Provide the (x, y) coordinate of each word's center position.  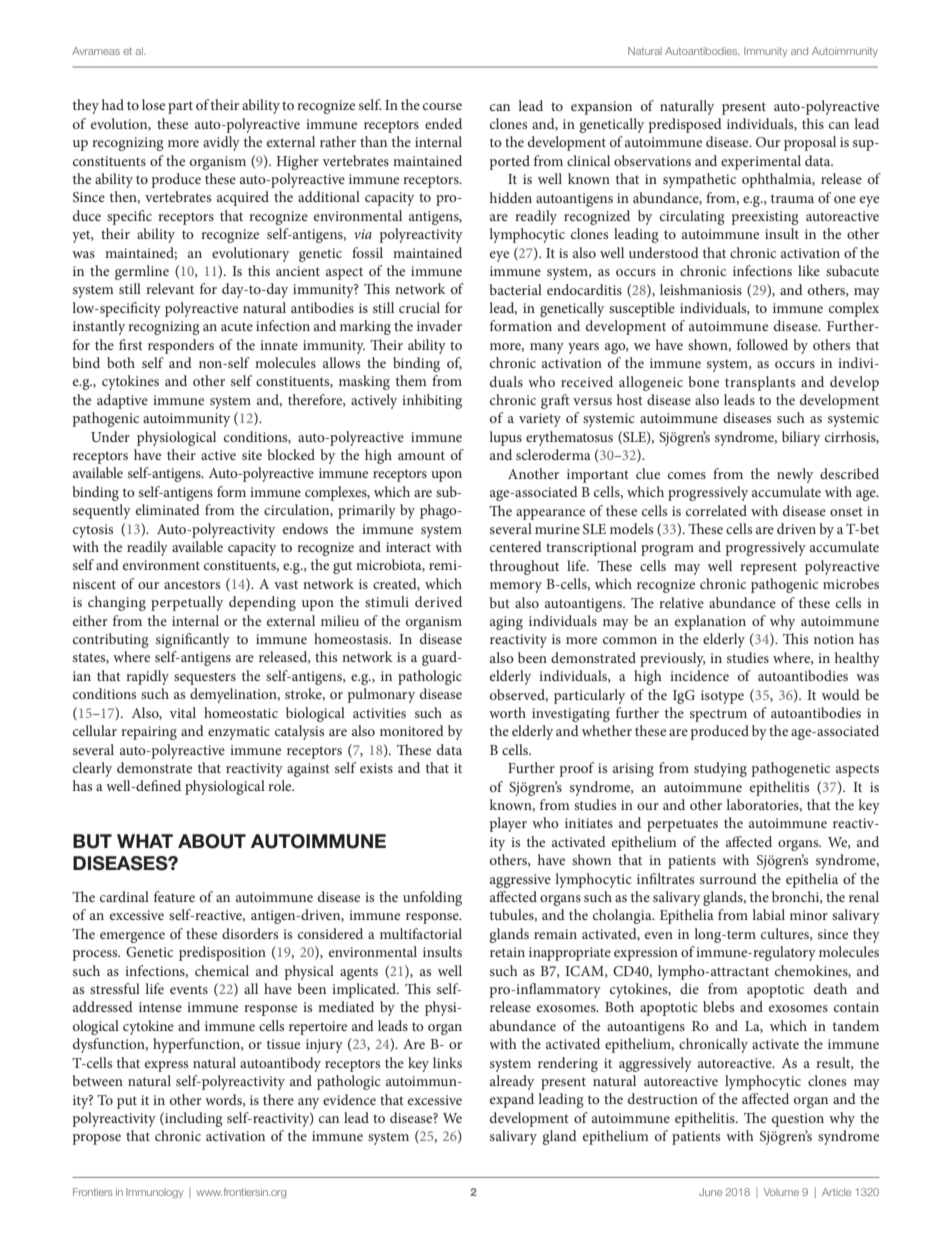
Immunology (154, 1193)
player (508, 824)
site (252, 455)
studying (720, 769)
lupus (505, 438)
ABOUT (212, 841)
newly (795, 475)
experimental (761, 162)
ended (443, 123)
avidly (221, 143)
